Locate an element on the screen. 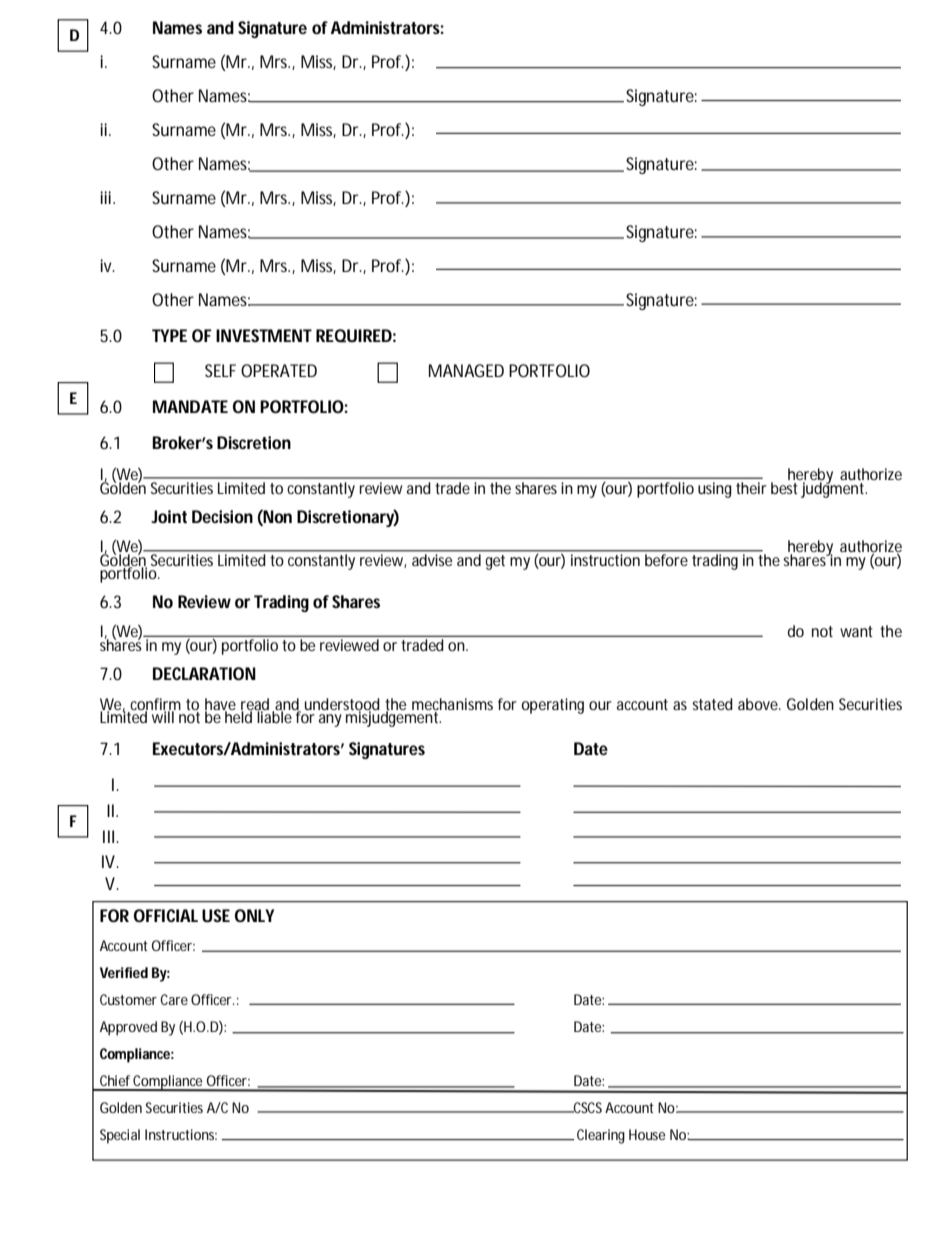  held is located at coordinates (240, 716).
